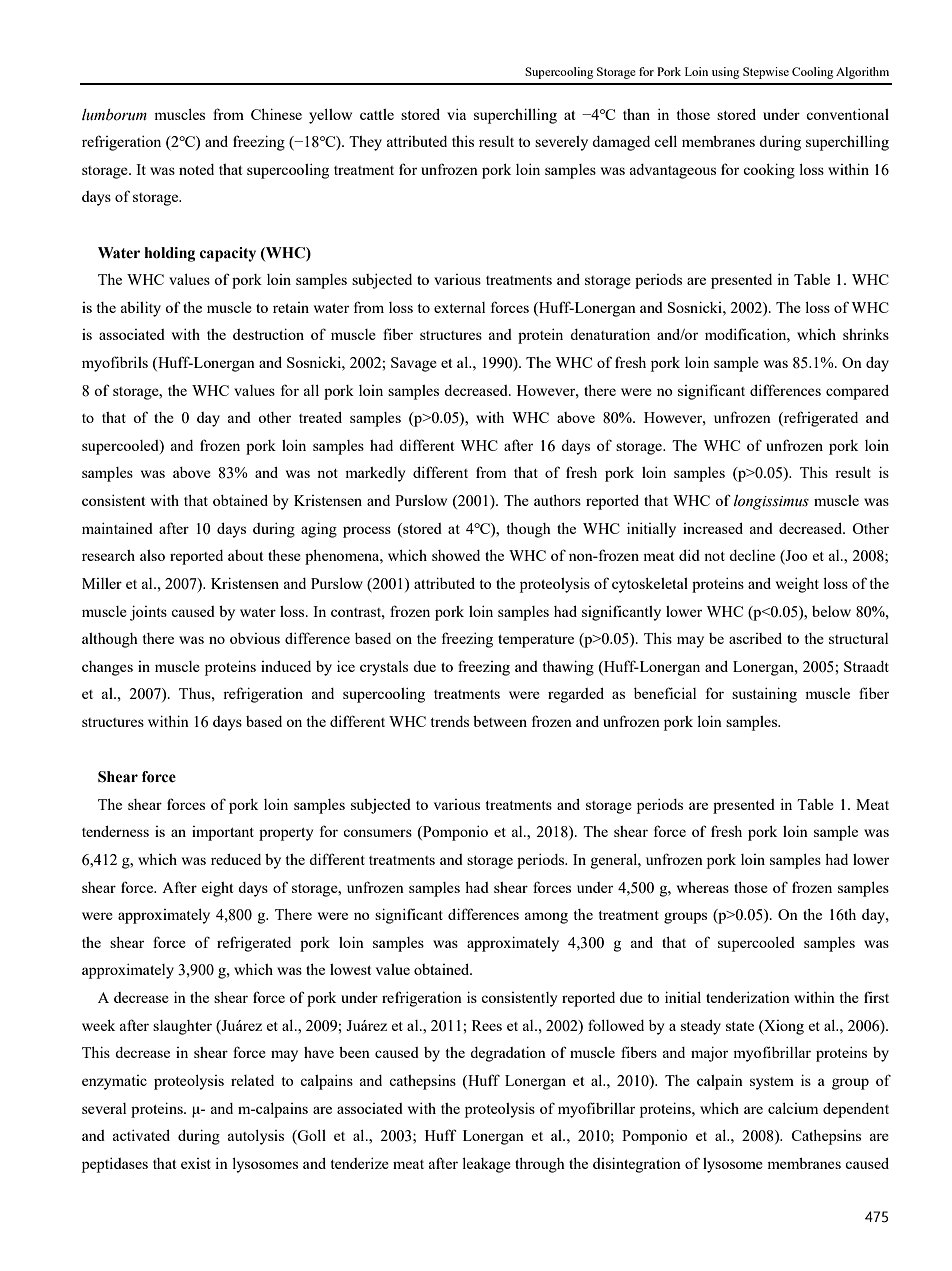  What do you see at coordinates (456, 114) in the page?
I see `via` at bounding box center [456, 114].
